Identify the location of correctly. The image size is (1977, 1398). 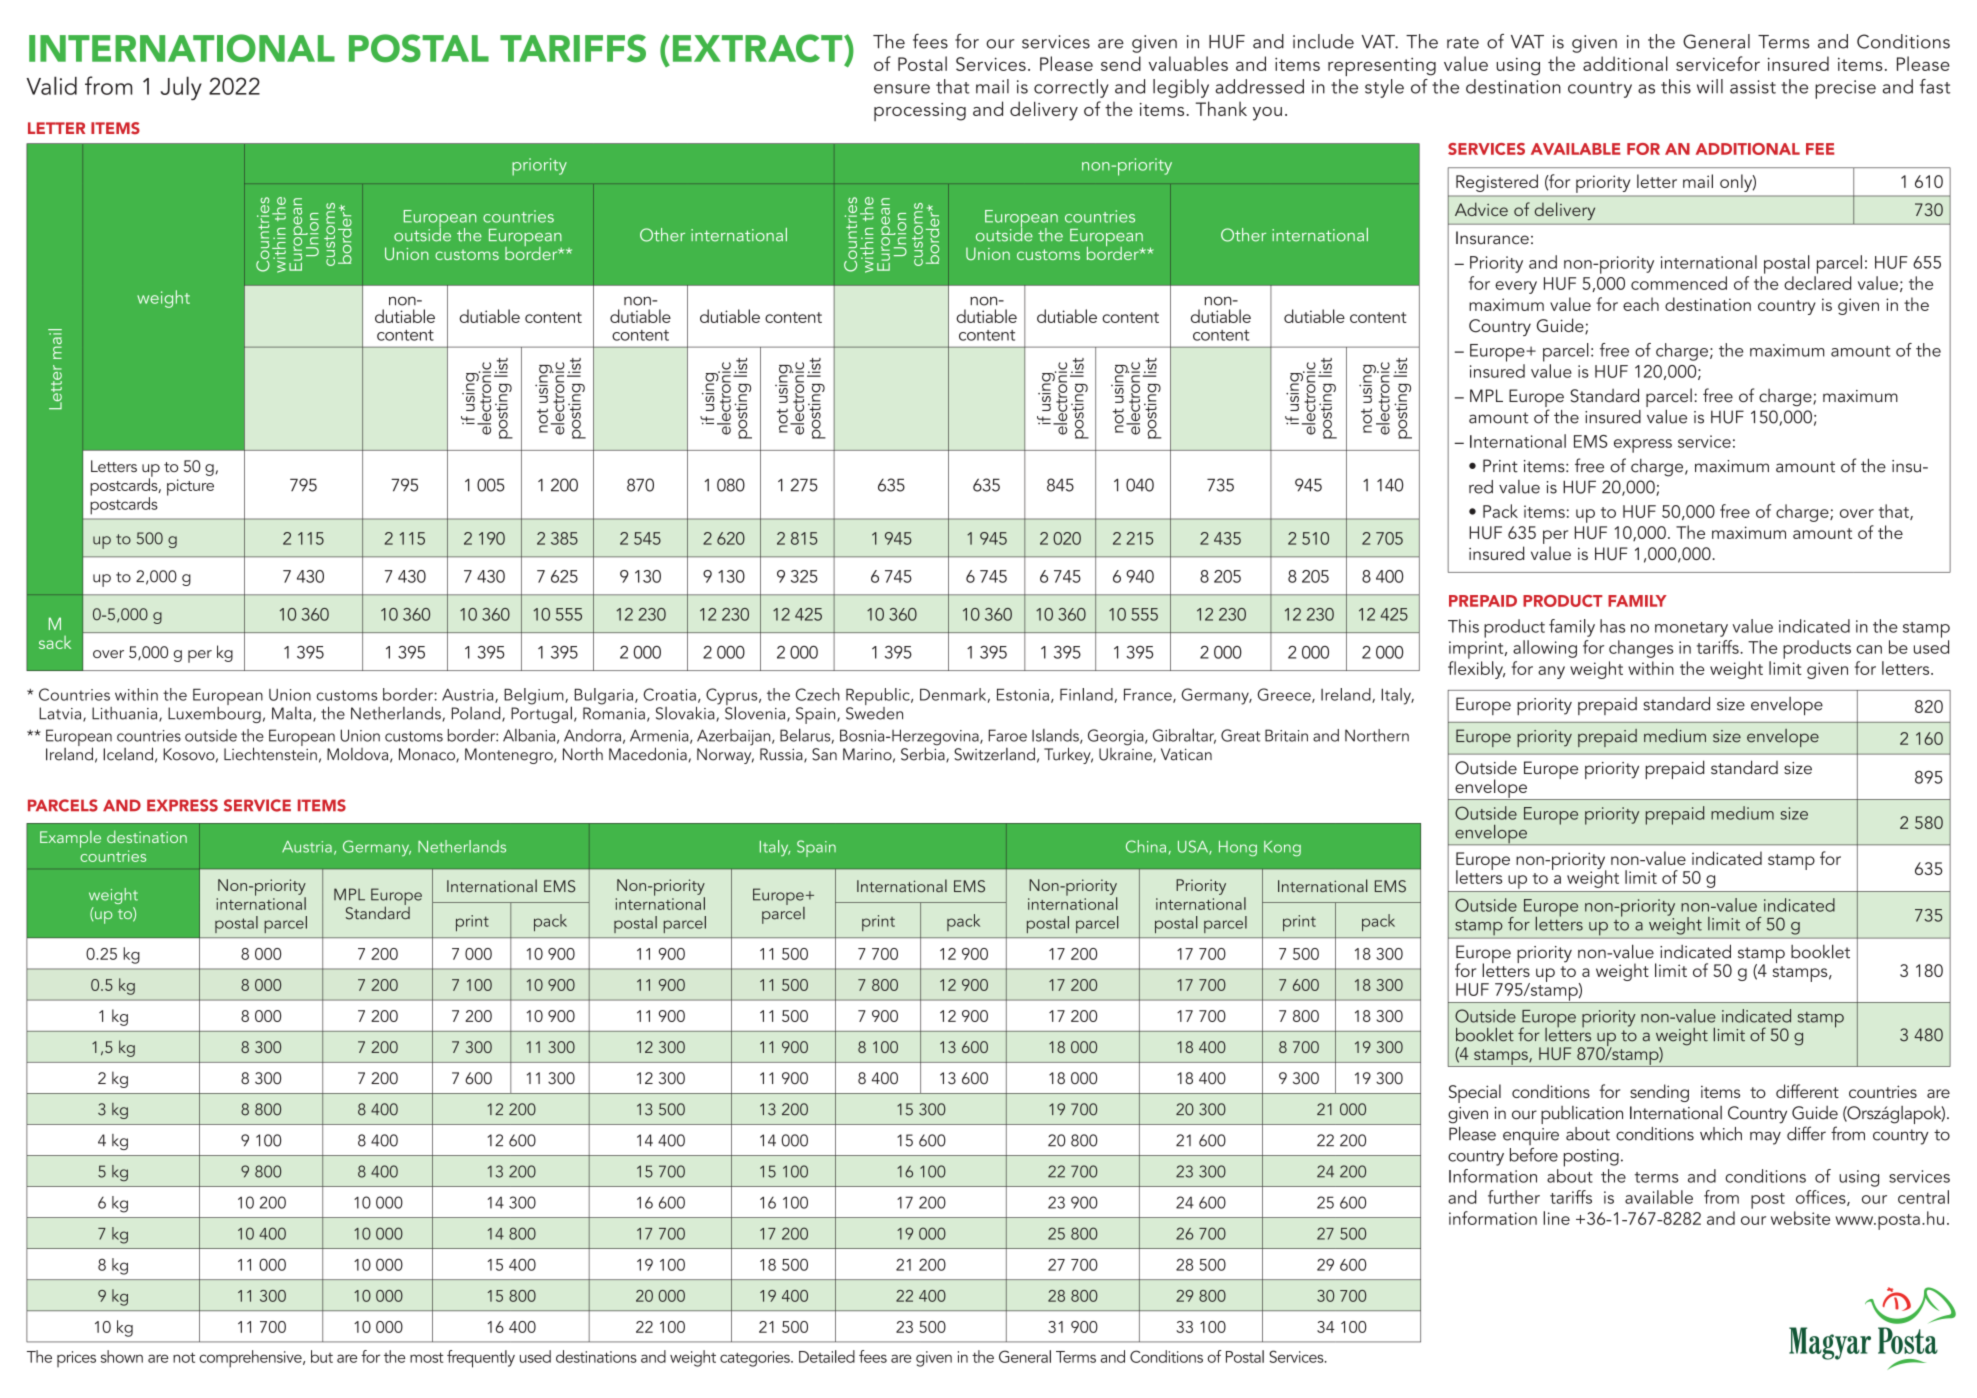
(1071, 88).
